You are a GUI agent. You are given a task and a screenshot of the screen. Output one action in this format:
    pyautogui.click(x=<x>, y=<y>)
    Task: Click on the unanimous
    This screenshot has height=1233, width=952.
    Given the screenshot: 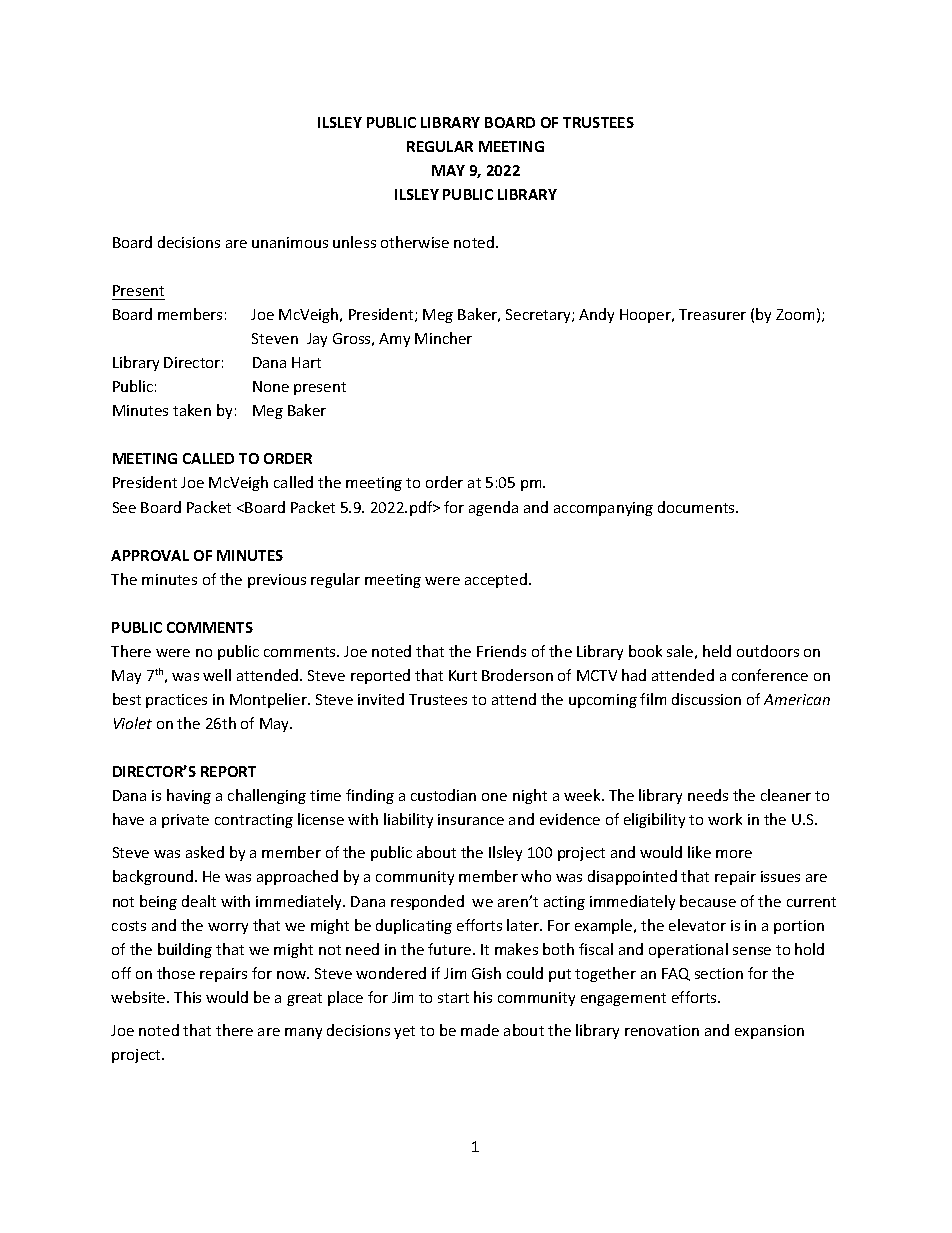 What is the action you would take?
    pyautogui.click(x=290, y=242)
